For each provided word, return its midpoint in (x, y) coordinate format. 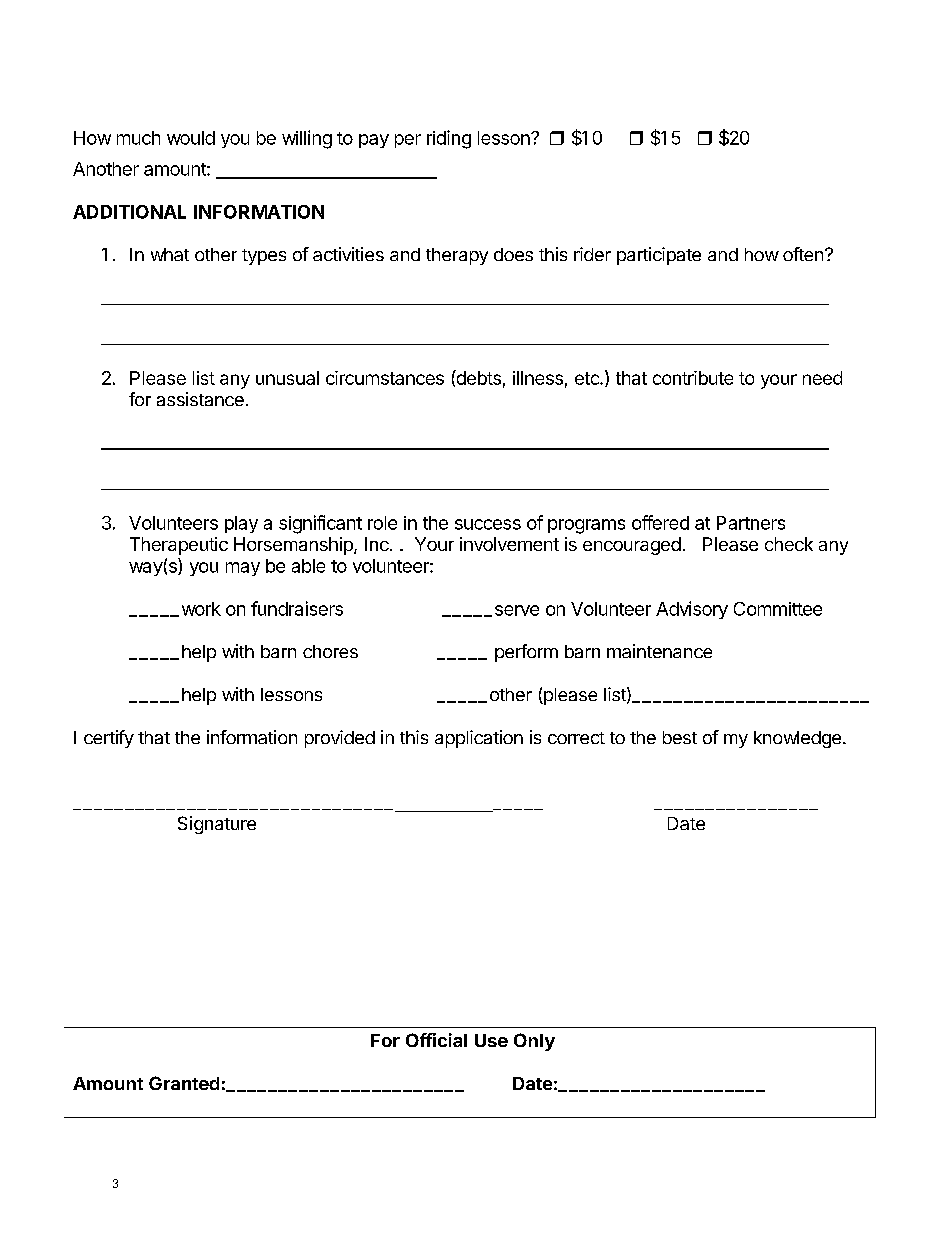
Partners (751, 523)
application (479, 739)
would (191, 138)
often (804, 254)
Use (491, 1040)
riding (449, 139)
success (488, 524)
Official (436, 1040)
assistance (200, 399)
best (680, 737)
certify (109, 739)
